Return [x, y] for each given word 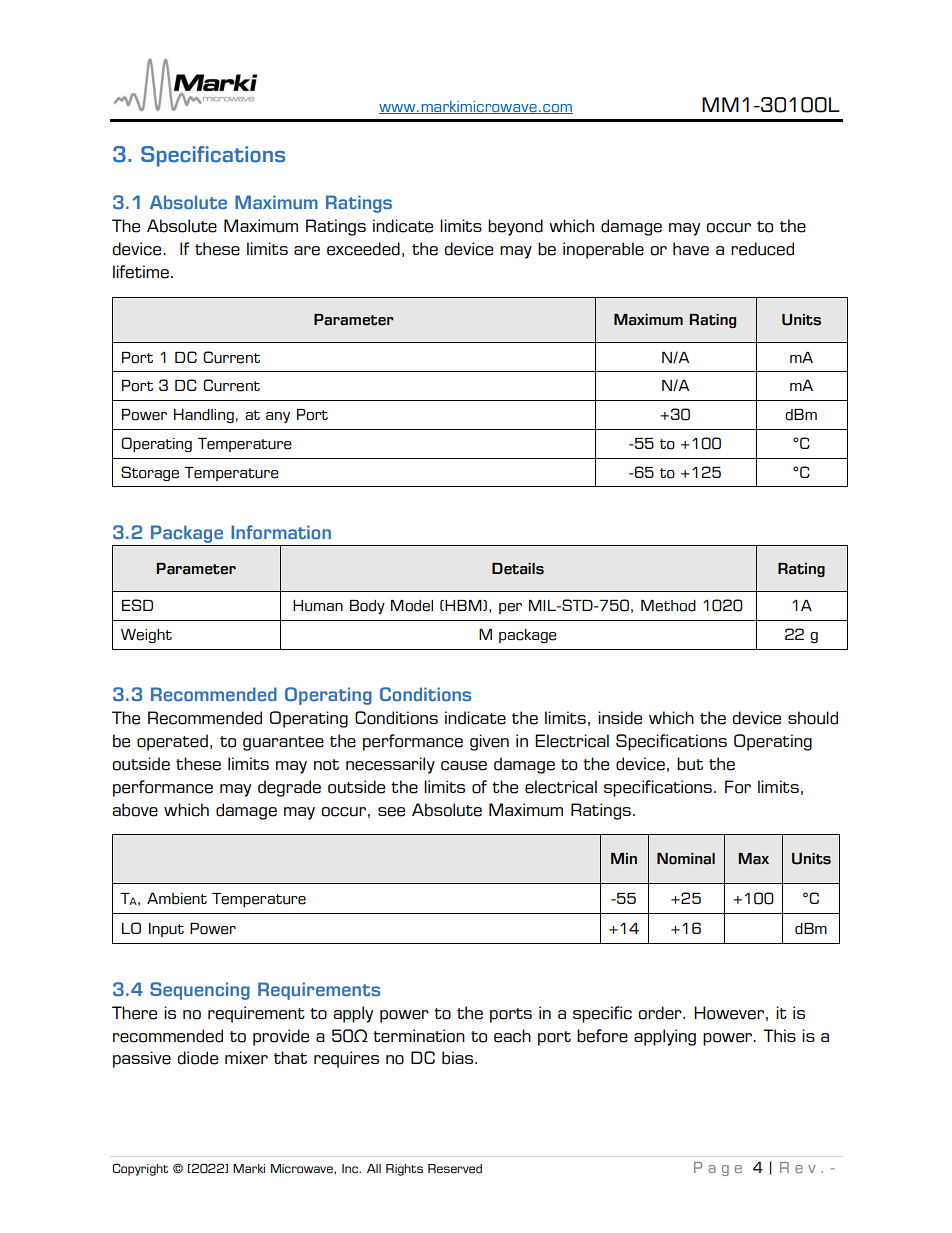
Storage [150, 473]
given [489, 742]
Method [668, 606]
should [813, 718]
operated [172, 742]
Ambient [177, 899]
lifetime [141, 272]
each [512, 1036]
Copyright [140, 1169]
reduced [762, 249]
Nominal [686, 859]
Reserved [455, 1169]
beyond [515, 227]
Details [518, 569]
